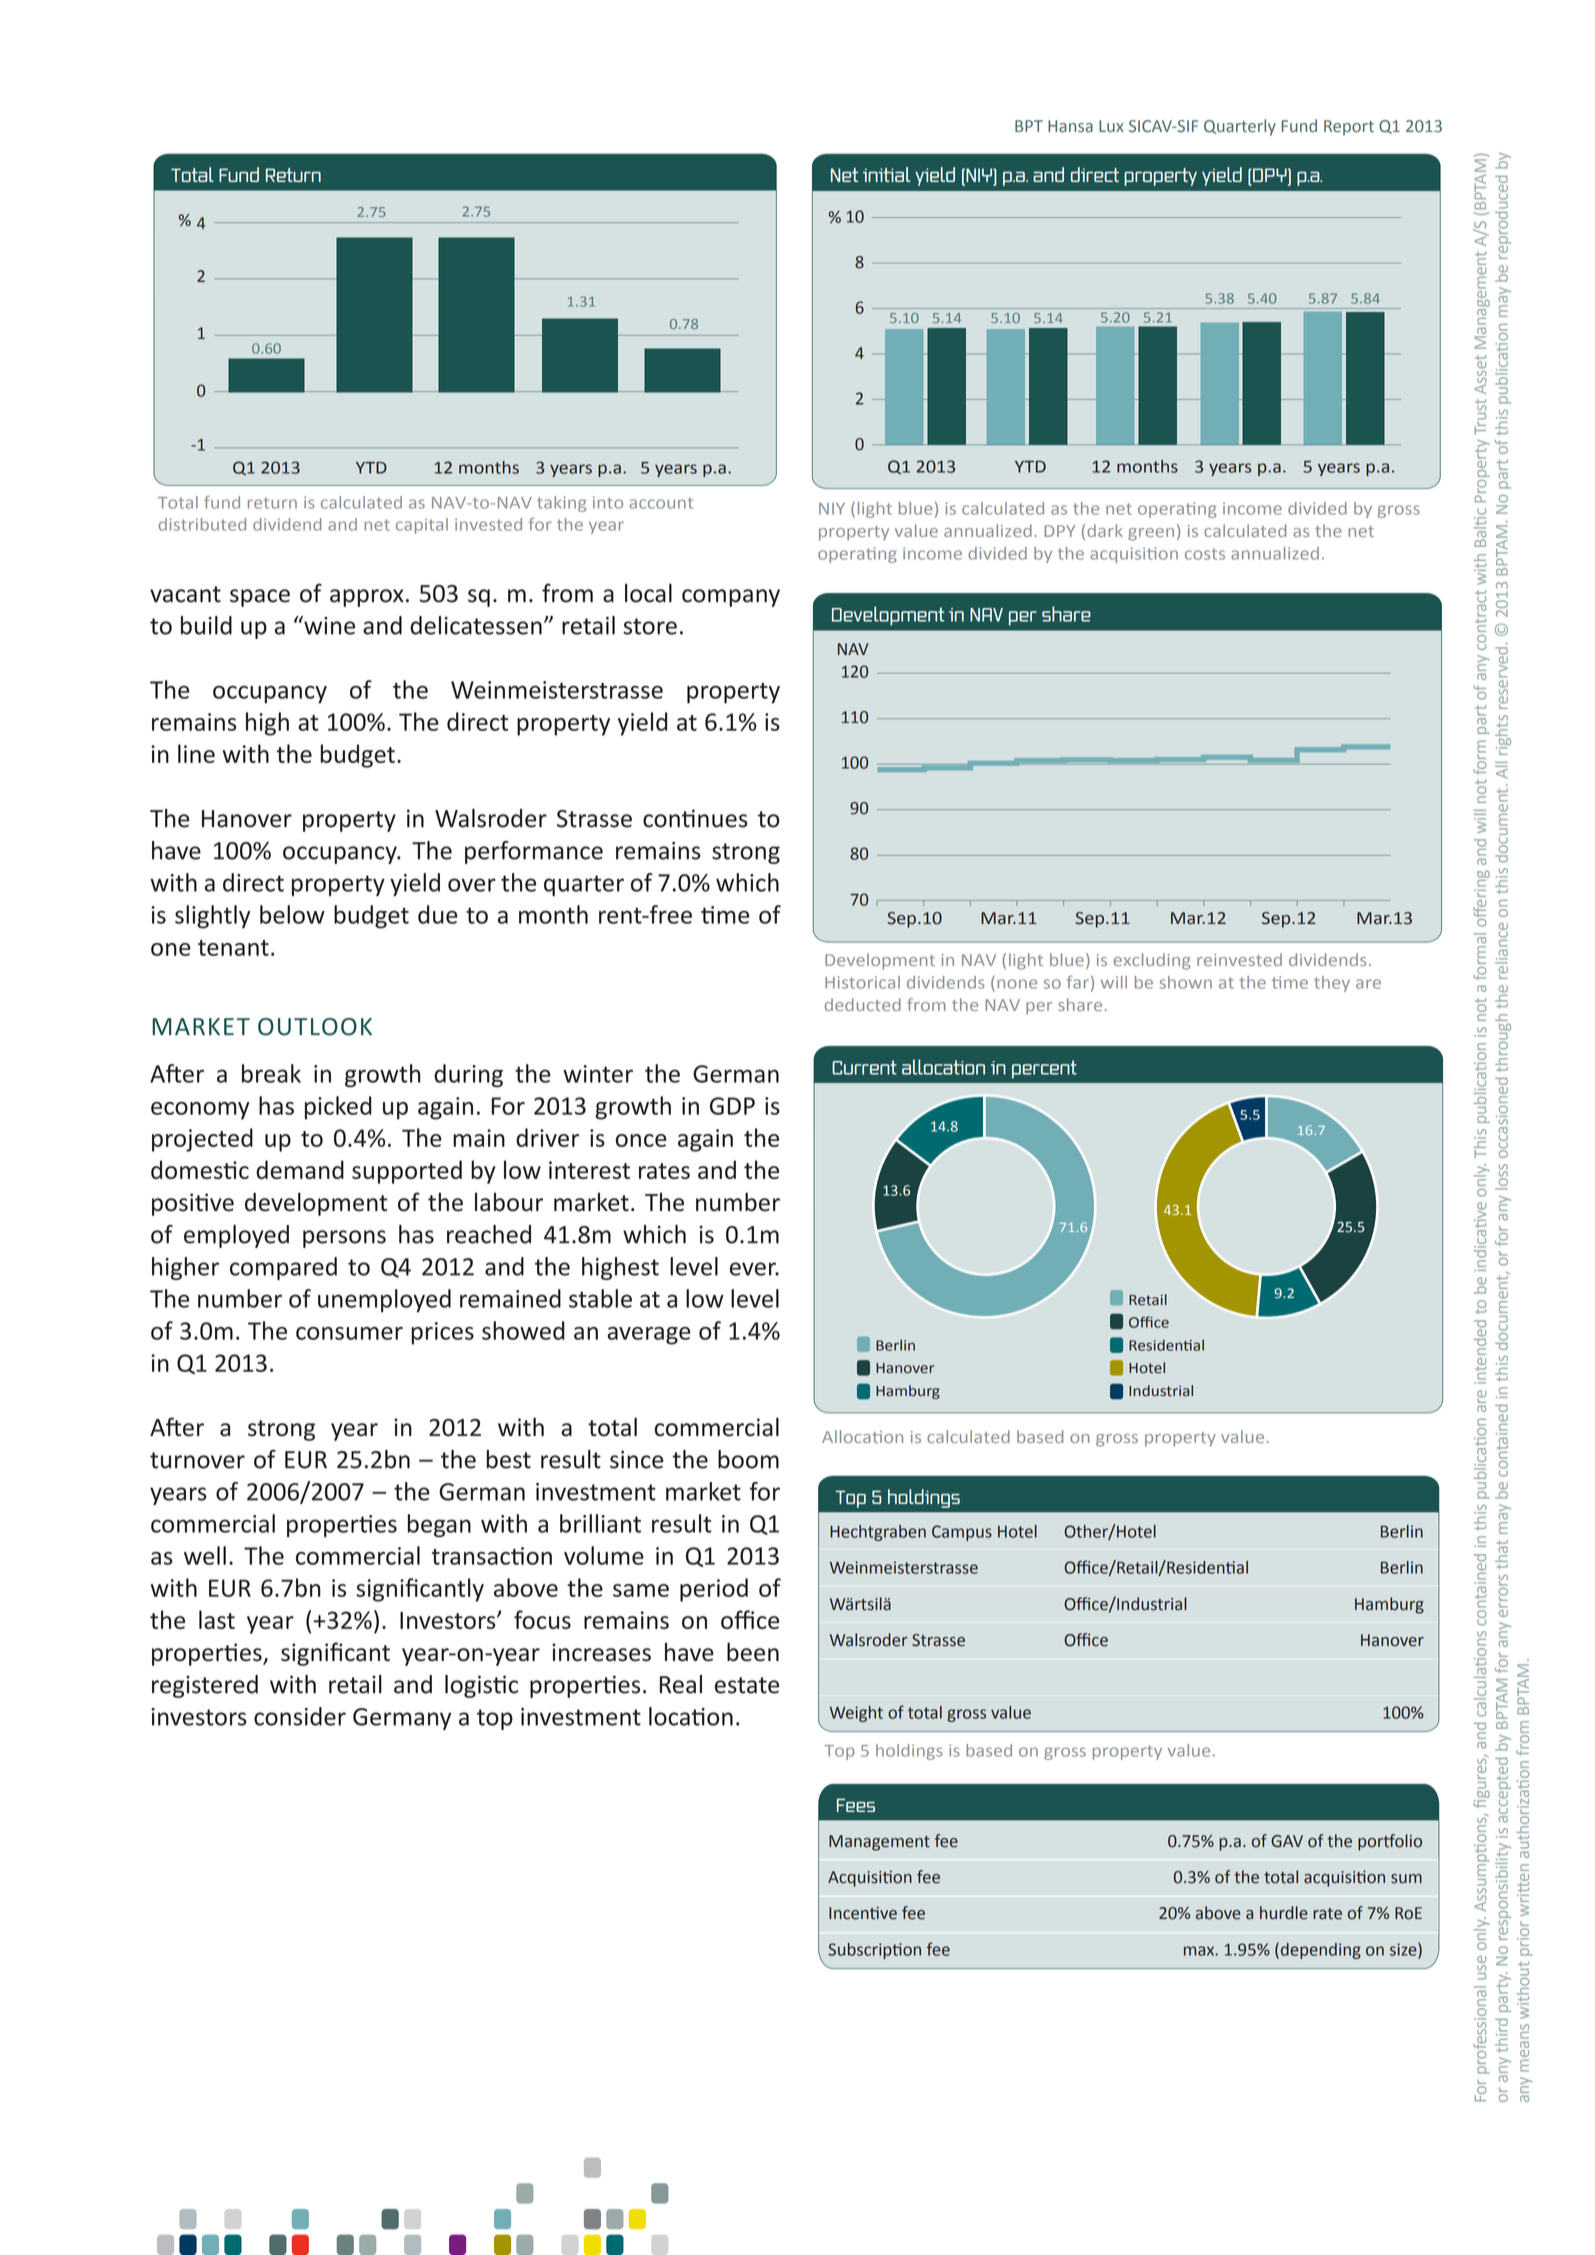 This page has width=1595, height=2255. I want to click on wine, so click(328, 625).
